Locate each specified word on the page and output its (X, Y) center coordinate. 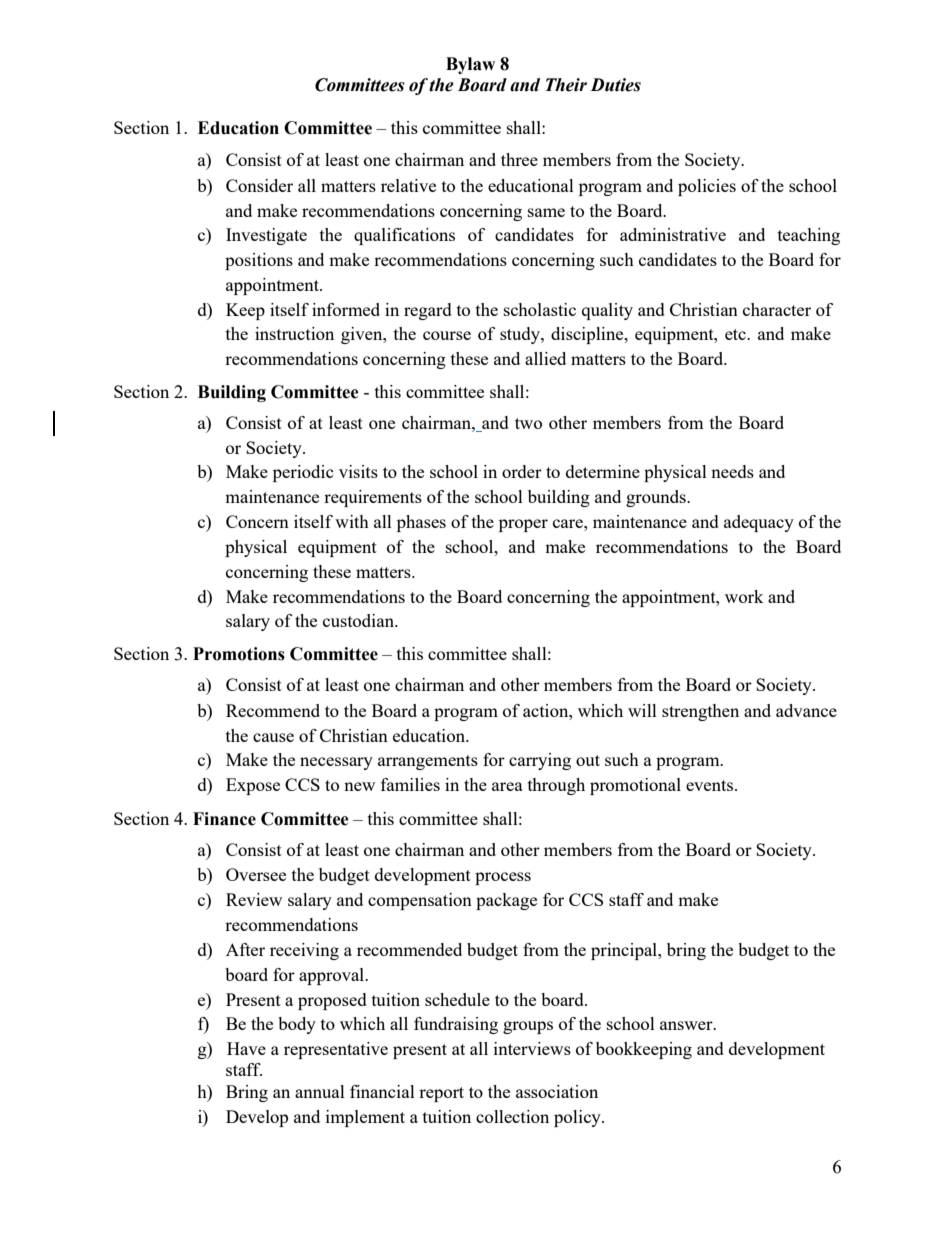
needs (732, 471)
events (711, 785)
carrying (540, 761)
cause (273, 737)
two (528, 423)
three (519, 159)
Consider (259, 185)
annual (320, 1091)
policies (707, 187)
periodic (303, 473)
